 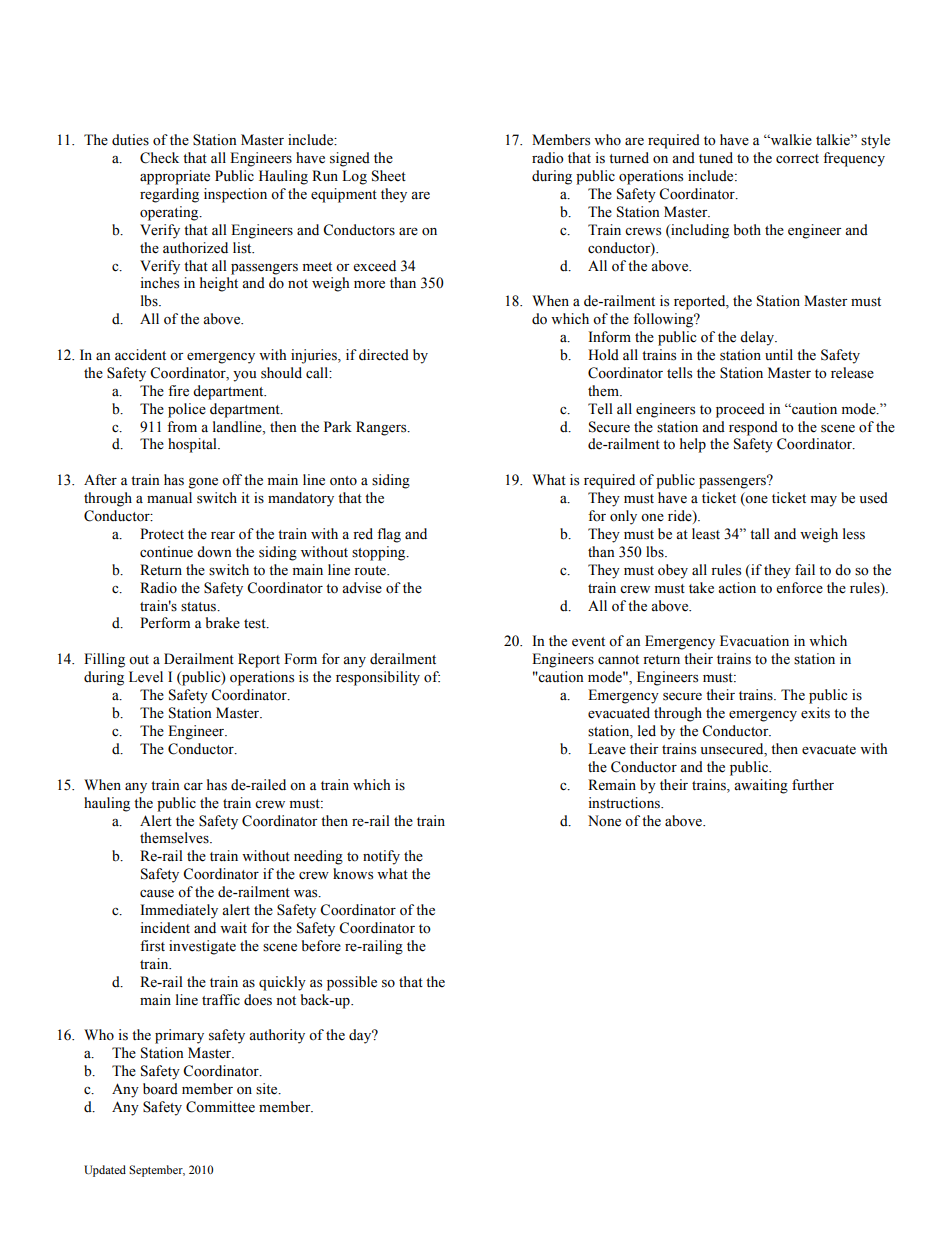 What do you see at coordinates (797, 159) in the screenshot?
I see `correct` at bounding box center [797, 159].
